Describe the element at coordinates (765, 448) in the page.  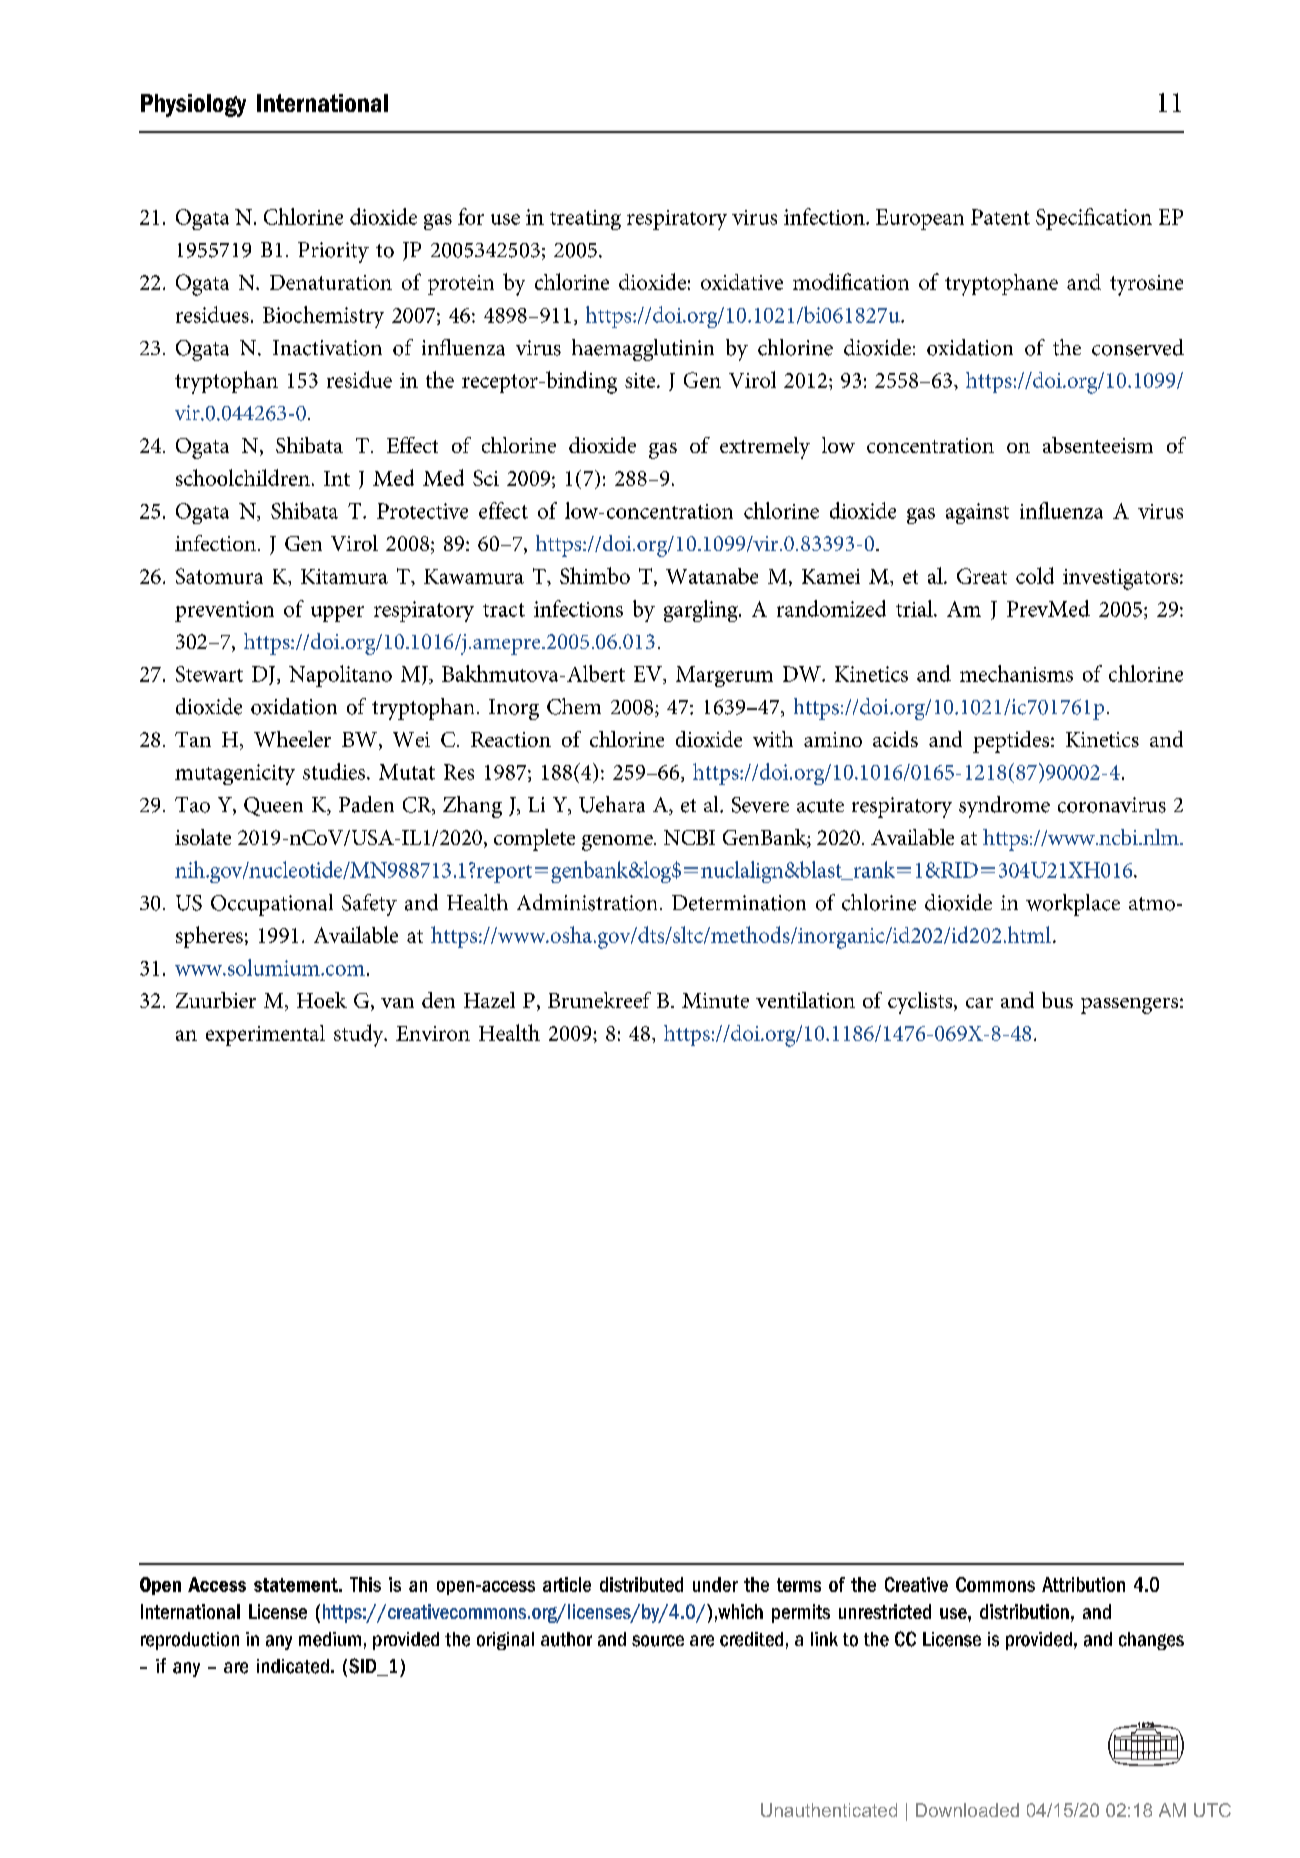
I see `extremely` at that location.
